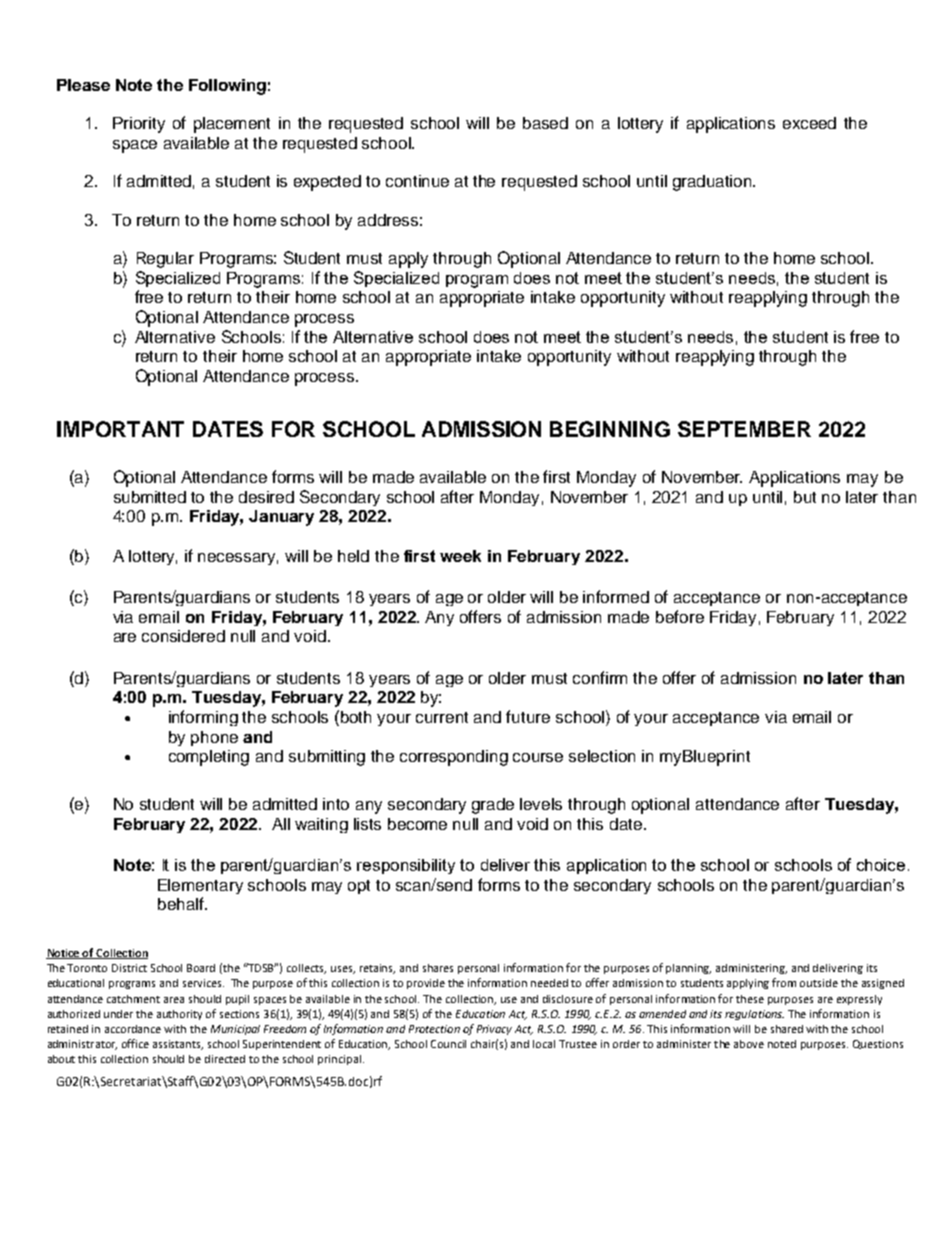 This page has height=1233, width=952. What do you see at coordinates (809, 123) in the page?
I see `exceed` at bounding box center [809, 123].
